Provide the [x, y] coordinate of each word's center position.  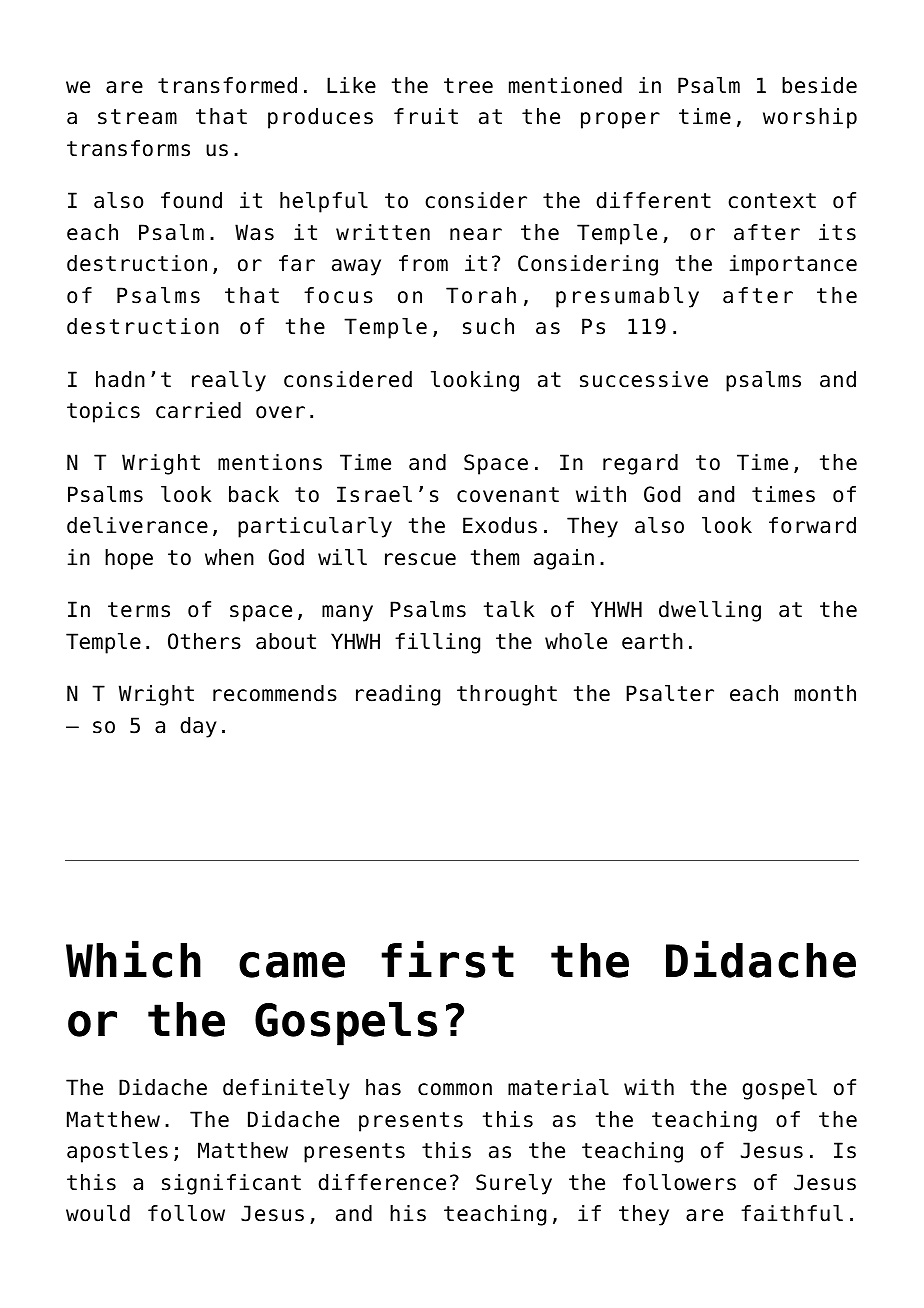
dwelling [710, 611]
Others [204, 641]
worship [810, 118]
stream [137, 117]
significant [231, 1184]
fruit [426, 116]
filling [437, 643]
